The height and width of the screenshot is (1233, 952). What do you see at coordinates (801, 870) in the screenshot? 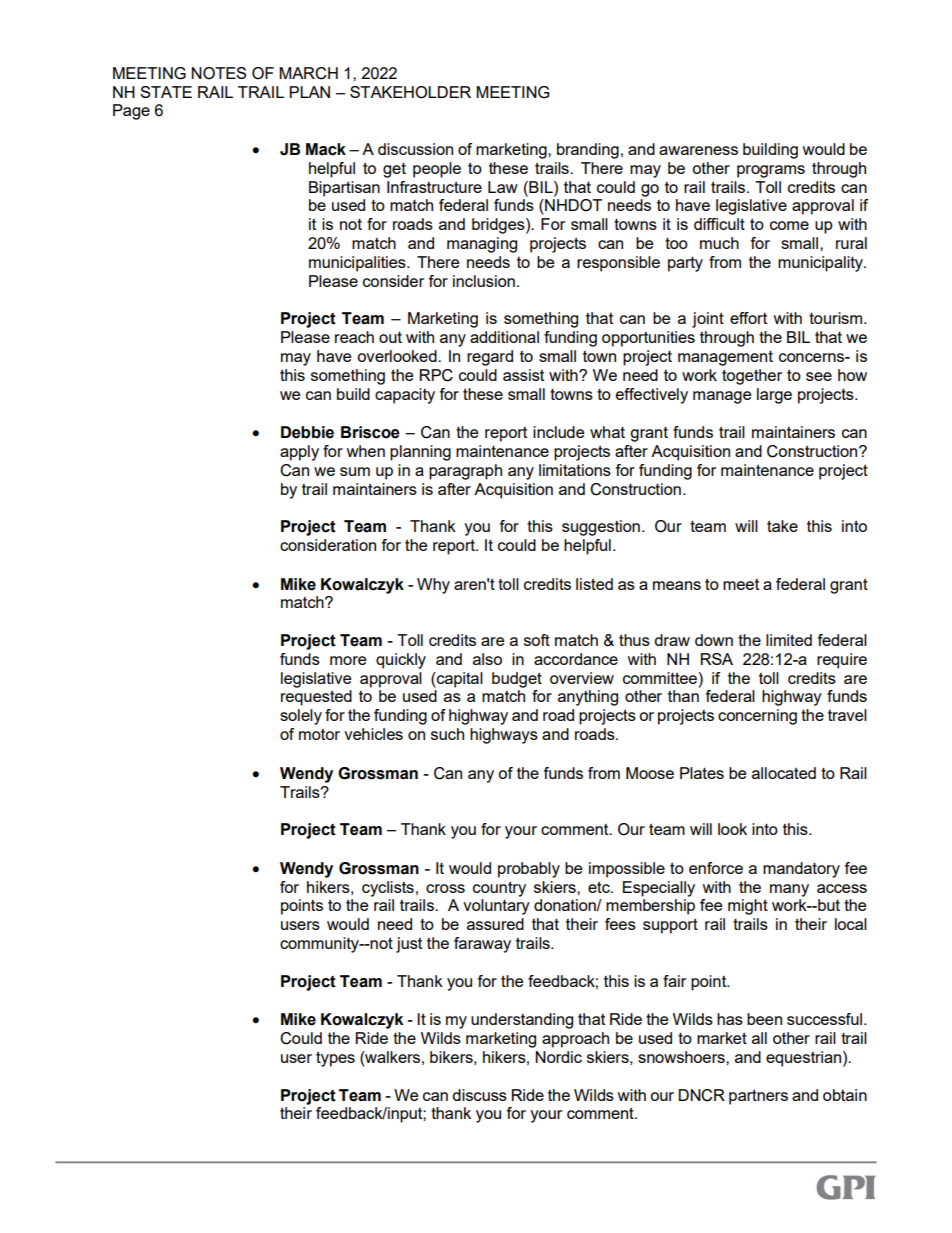
I see `mandatory` at bounding box center [801, 870].
